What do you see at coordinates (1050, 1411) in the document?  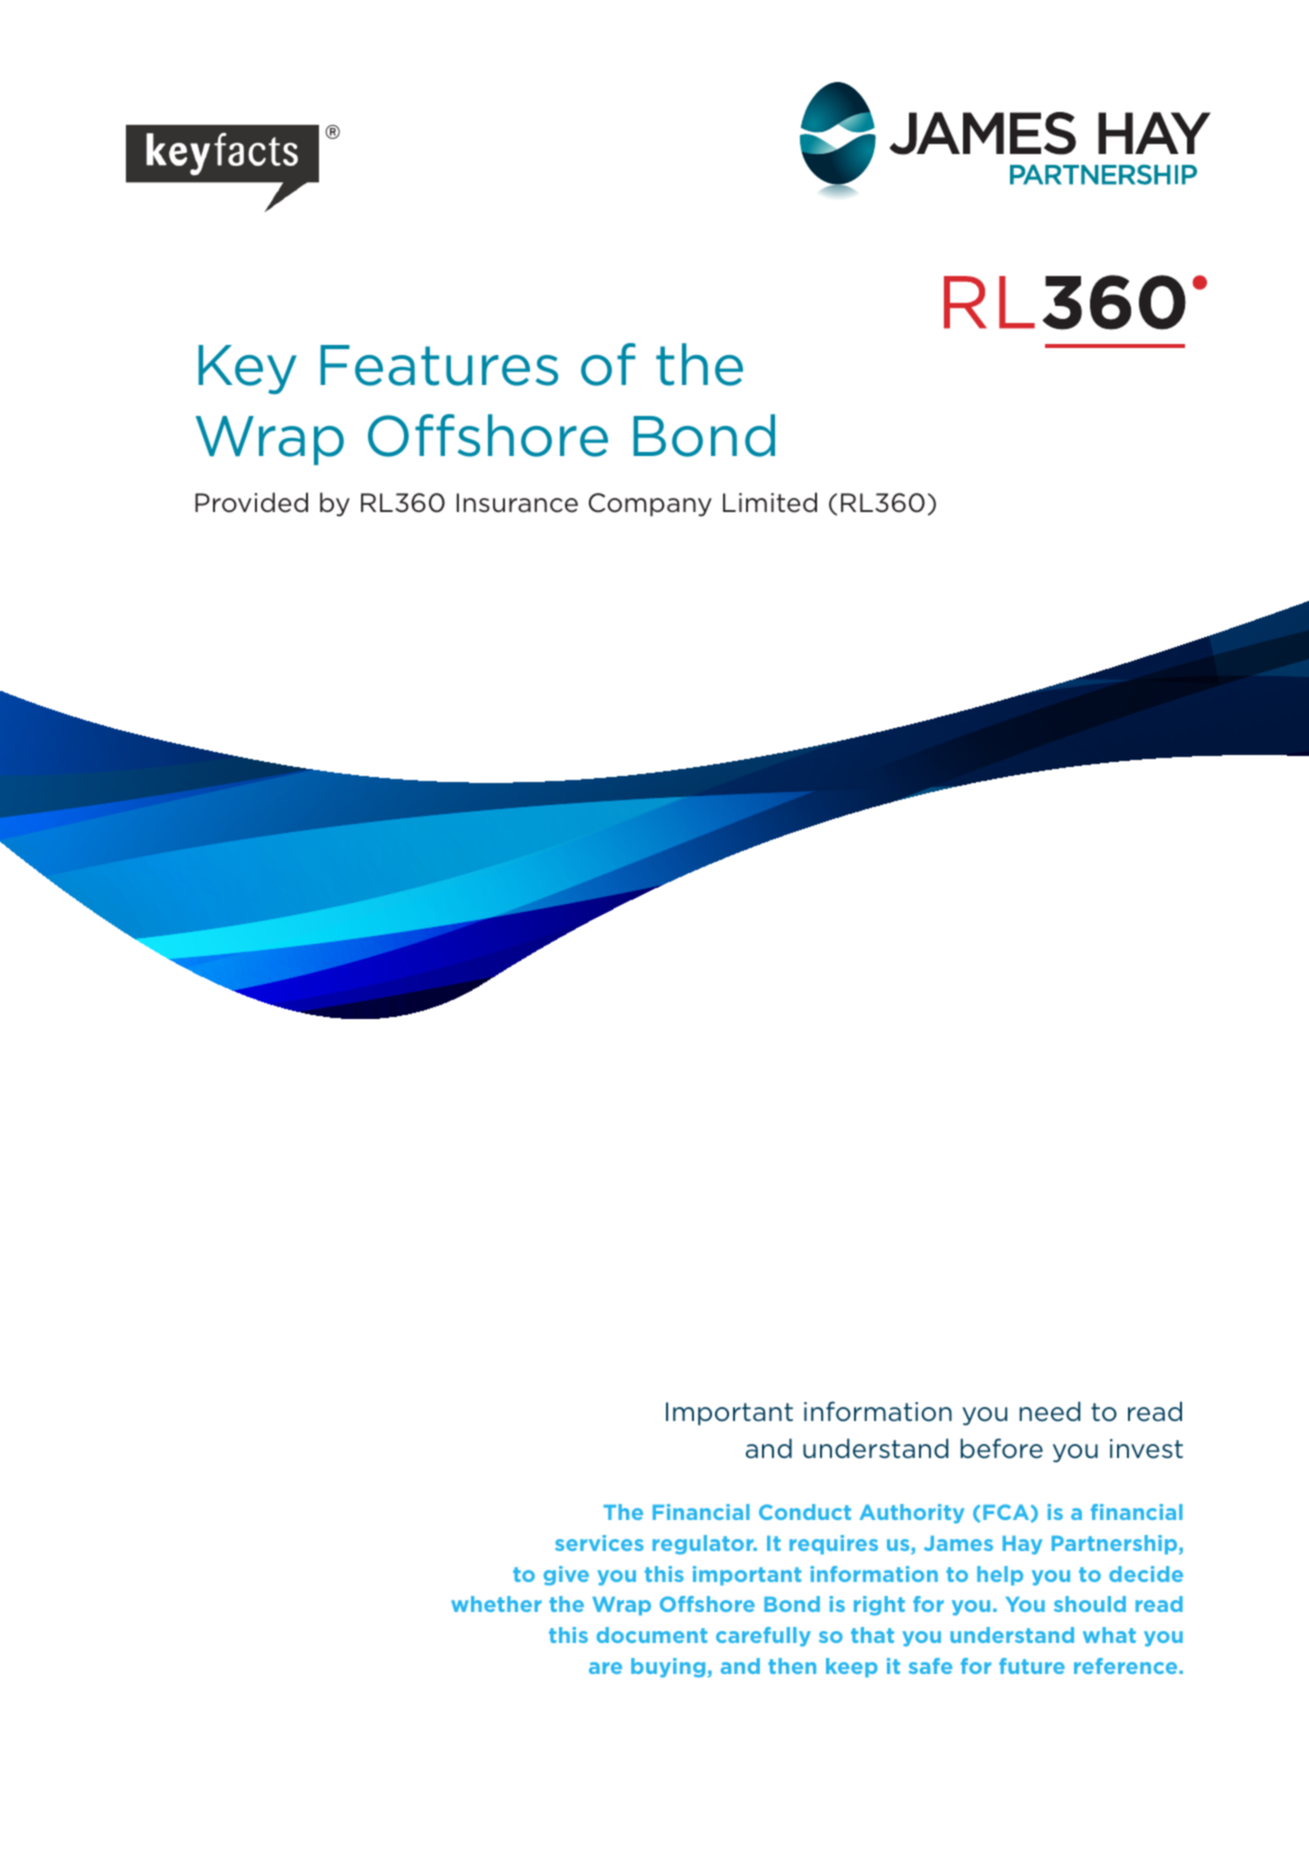 I see `need` at bounding box center [1050, 1411].
